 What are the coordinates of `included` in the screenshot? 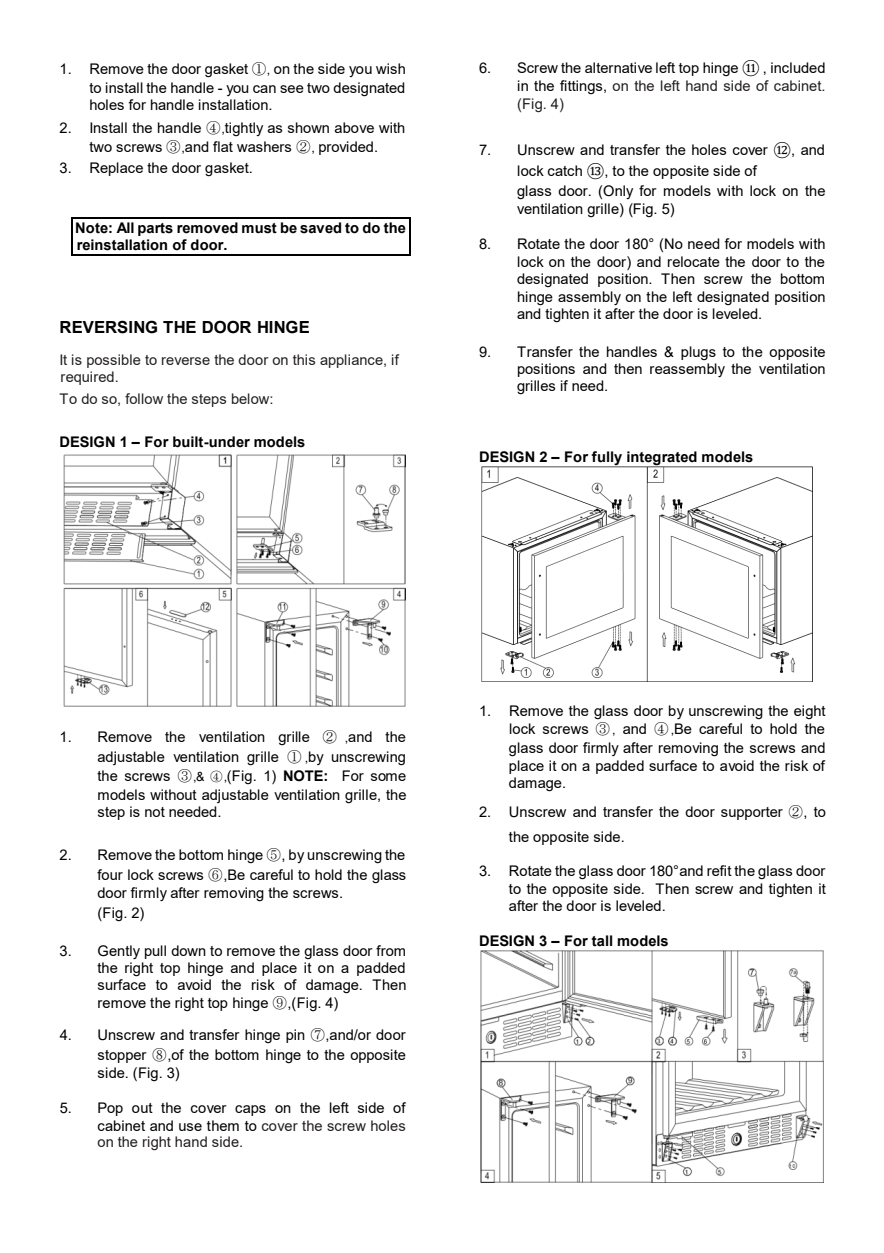 It's located at (798, 67).
